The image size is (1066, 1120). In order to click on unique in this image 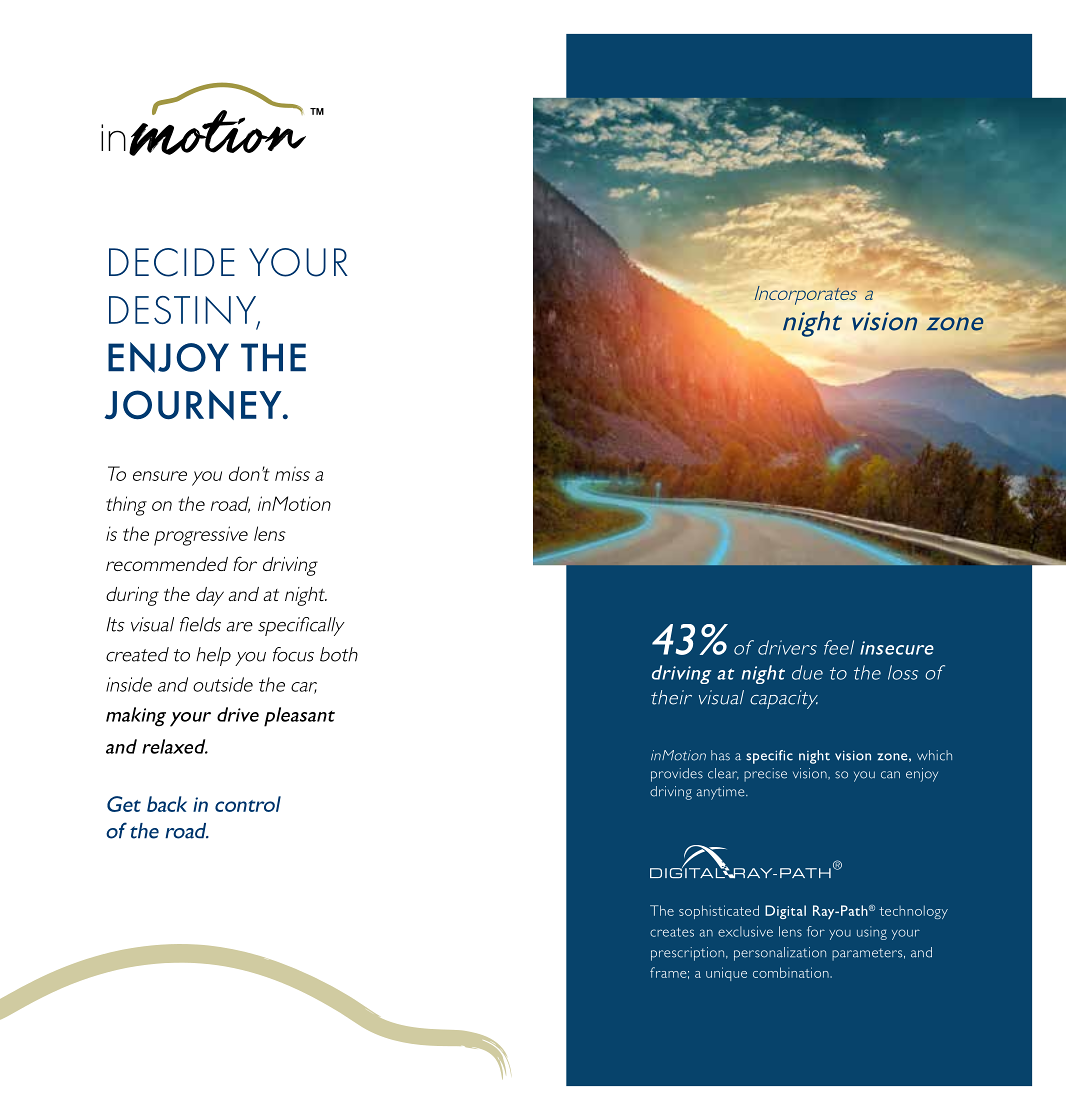, I will do `click(726, 974)`.
